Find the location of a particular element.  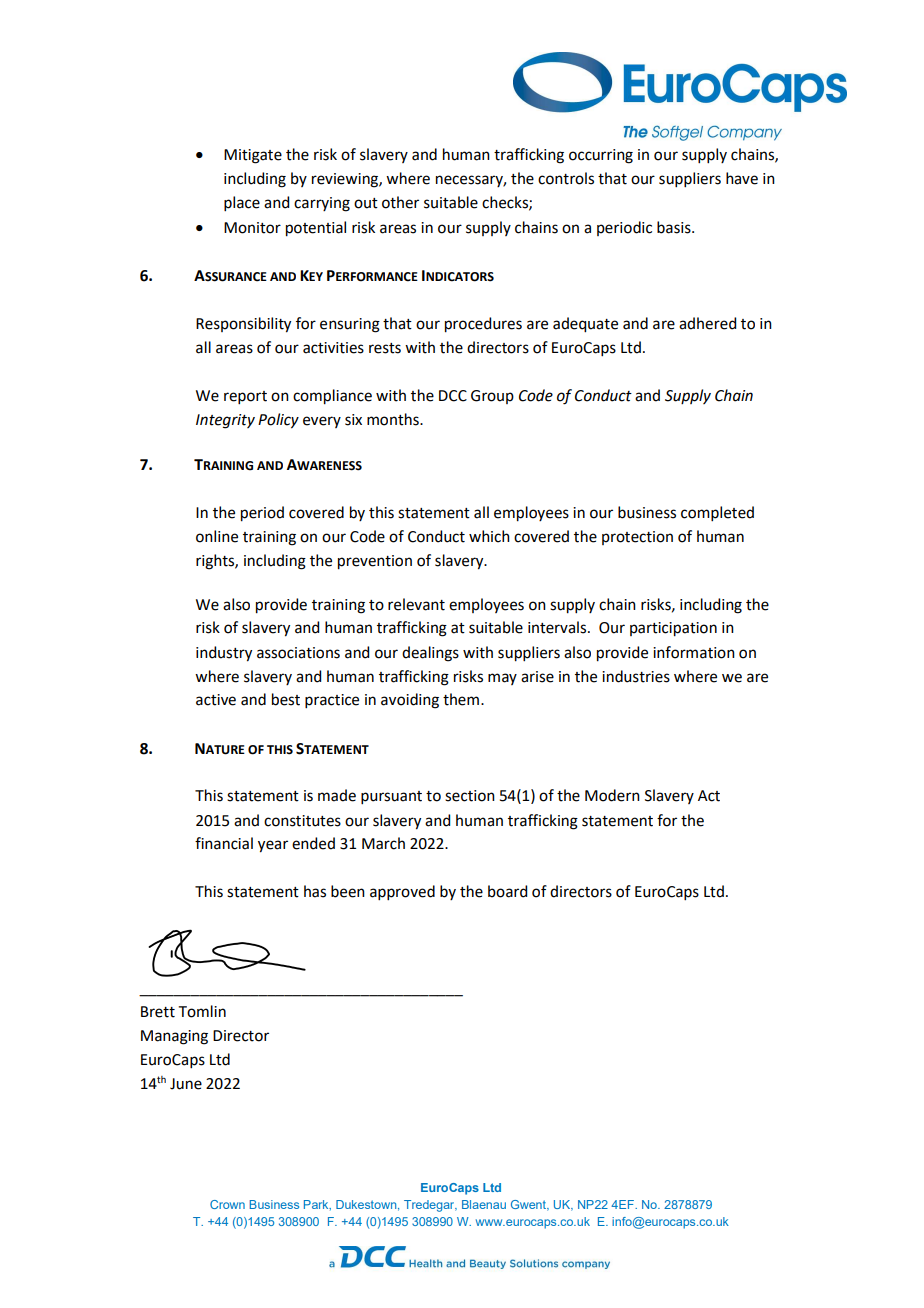

board is located at coordinates (507, 891).
